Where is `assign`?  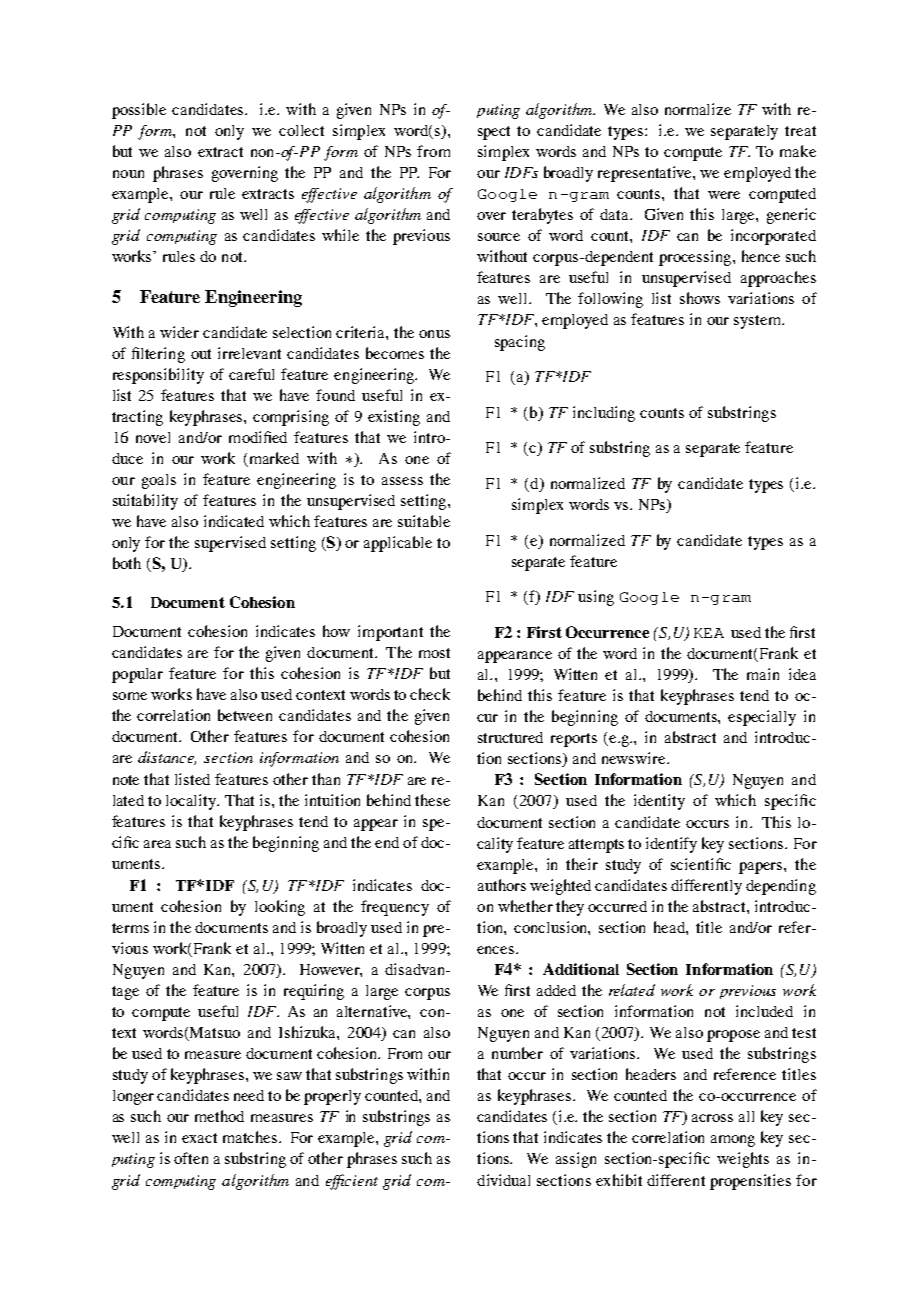
assign is located at coordinates (576, 1160).
